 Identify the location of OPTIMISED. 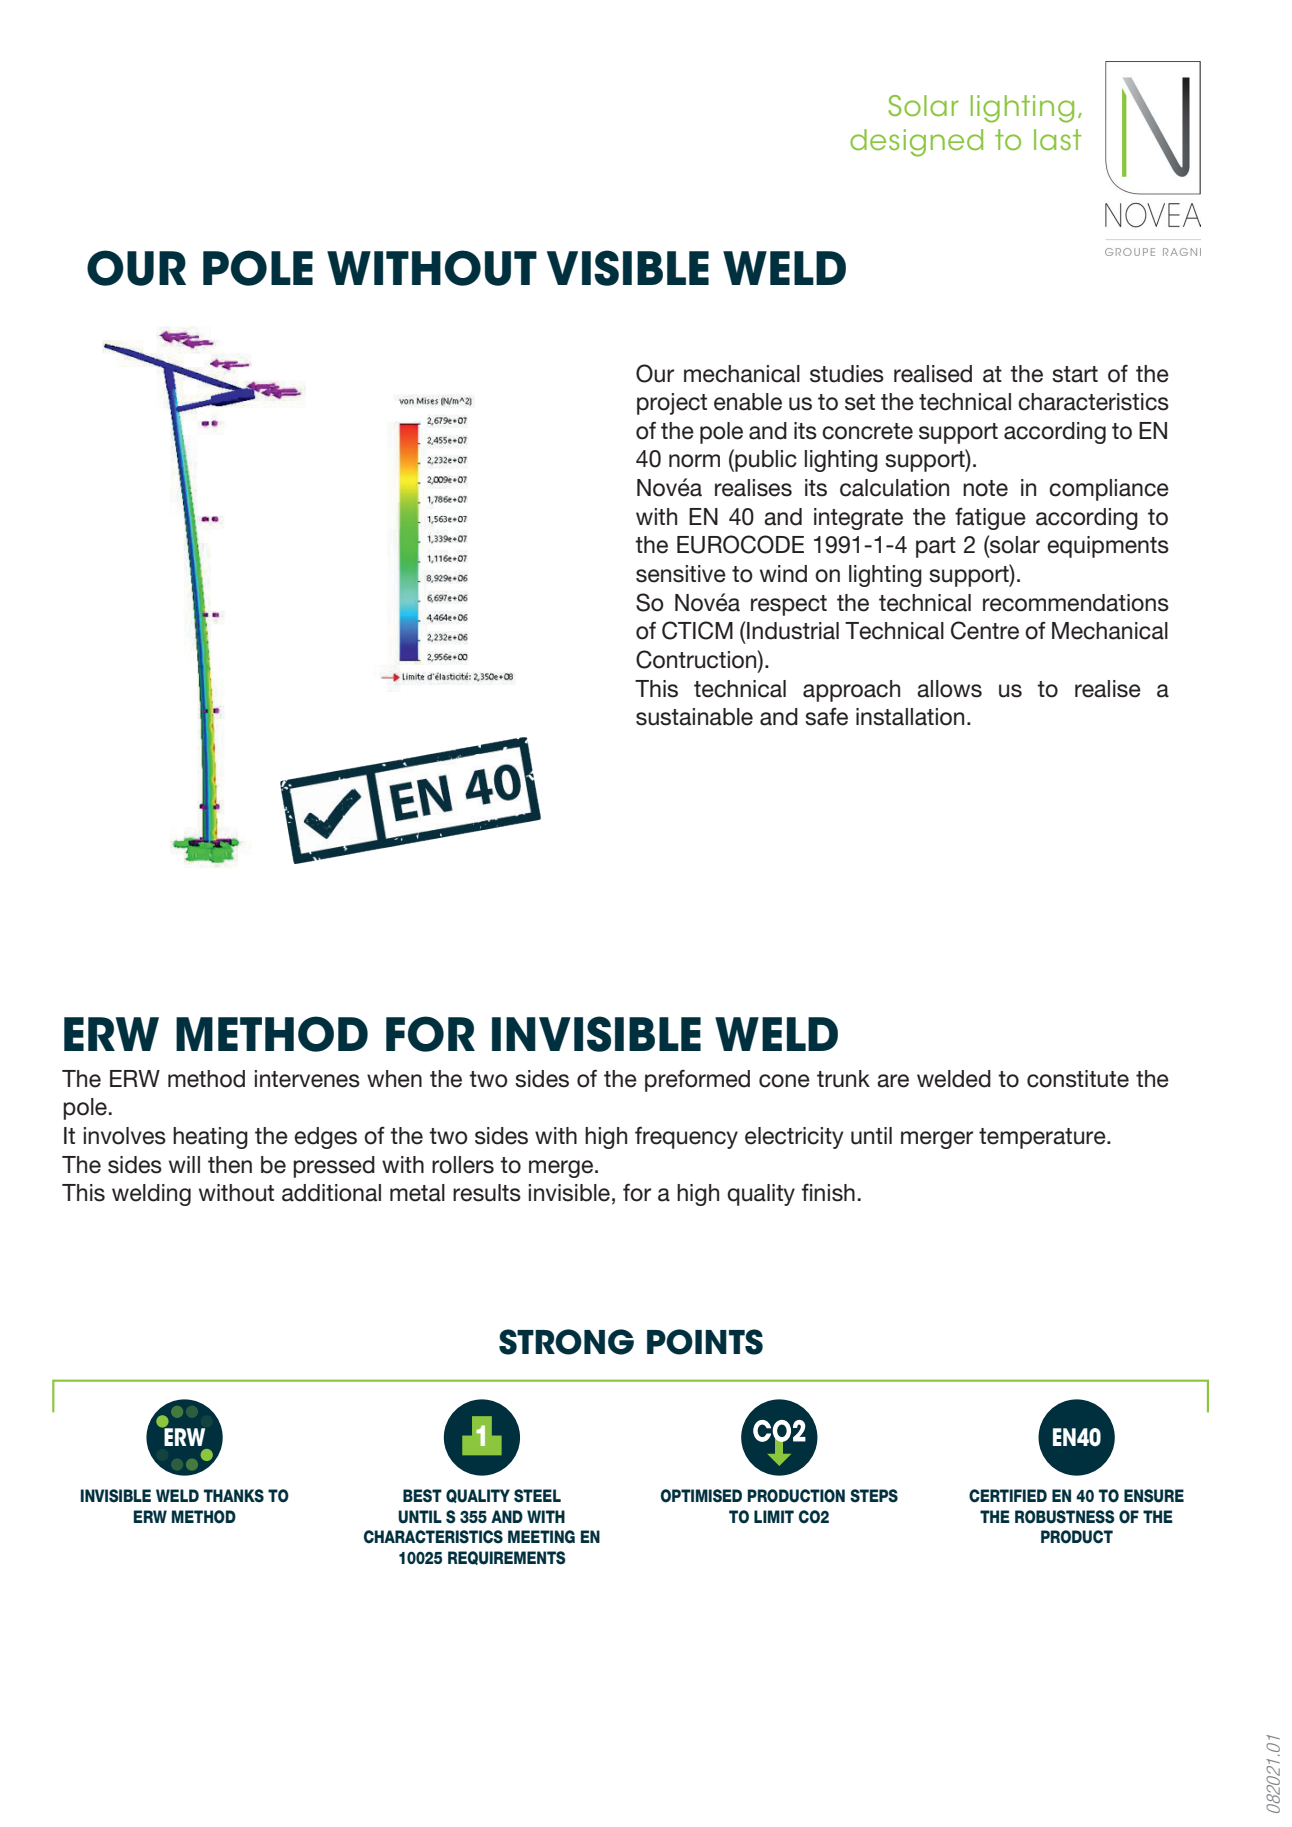
(701, 1496).
